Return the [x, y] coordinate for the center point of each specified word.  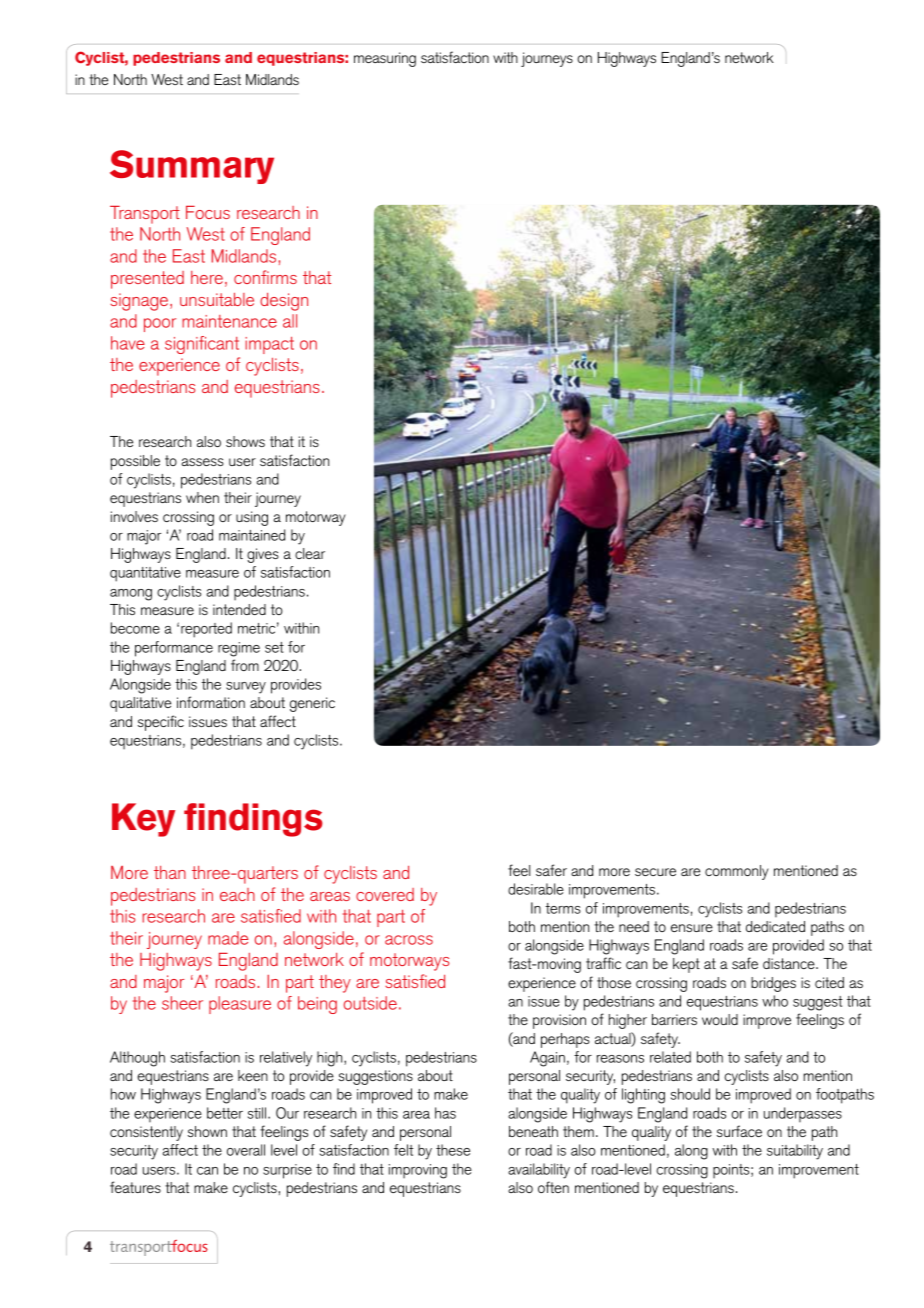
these [453, 1150]
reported [206, 630]
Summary [192, 167]
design [284, 302]
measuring [385, 59]
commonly [737, 872]
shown [207, 1131]
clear [310, 553]
